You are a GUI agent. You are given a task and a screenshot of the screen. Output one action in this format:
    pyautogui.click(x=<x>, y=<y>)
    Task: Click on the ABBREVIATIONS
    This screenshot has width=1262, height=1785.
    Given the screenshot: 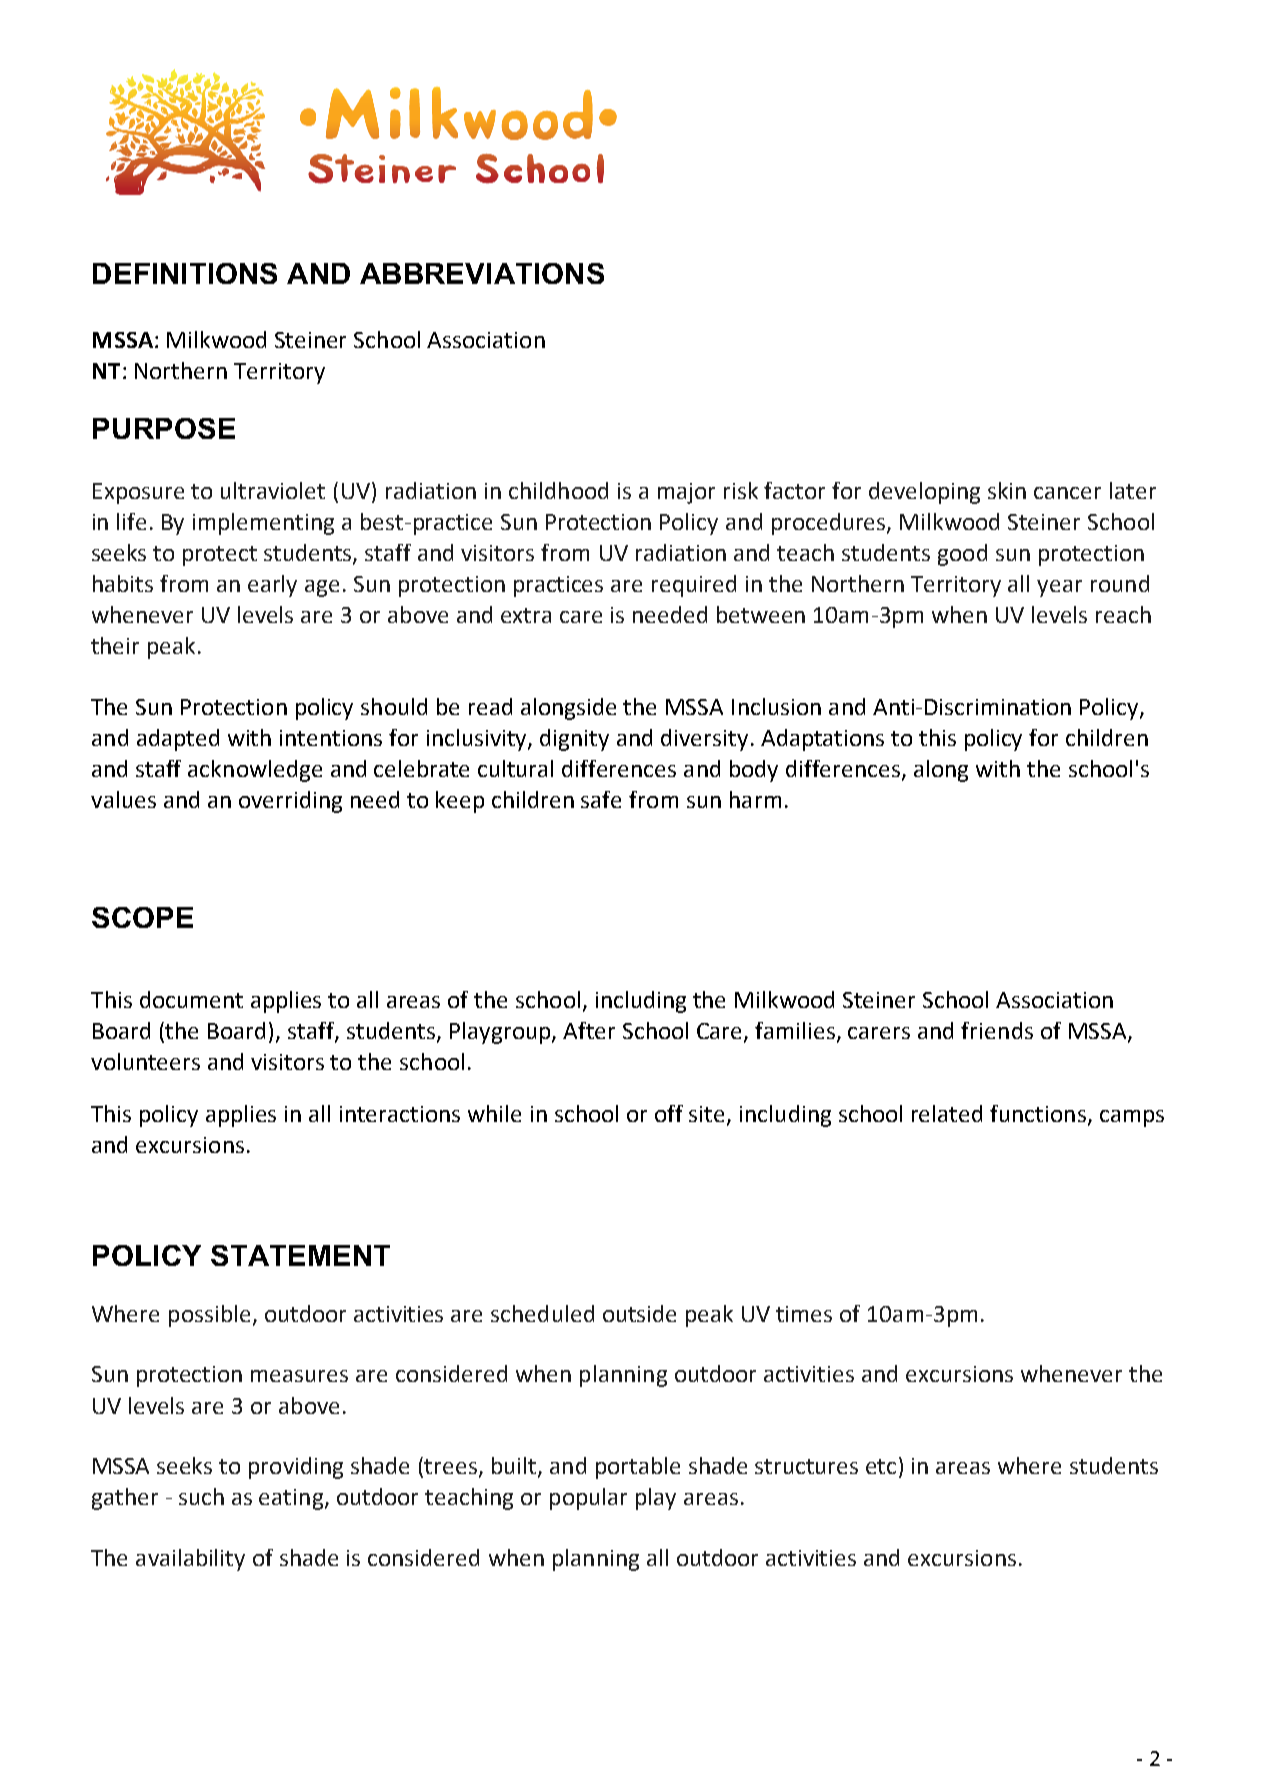 What is the action you would take?
    pyautogui.click(x=482, y=273)
